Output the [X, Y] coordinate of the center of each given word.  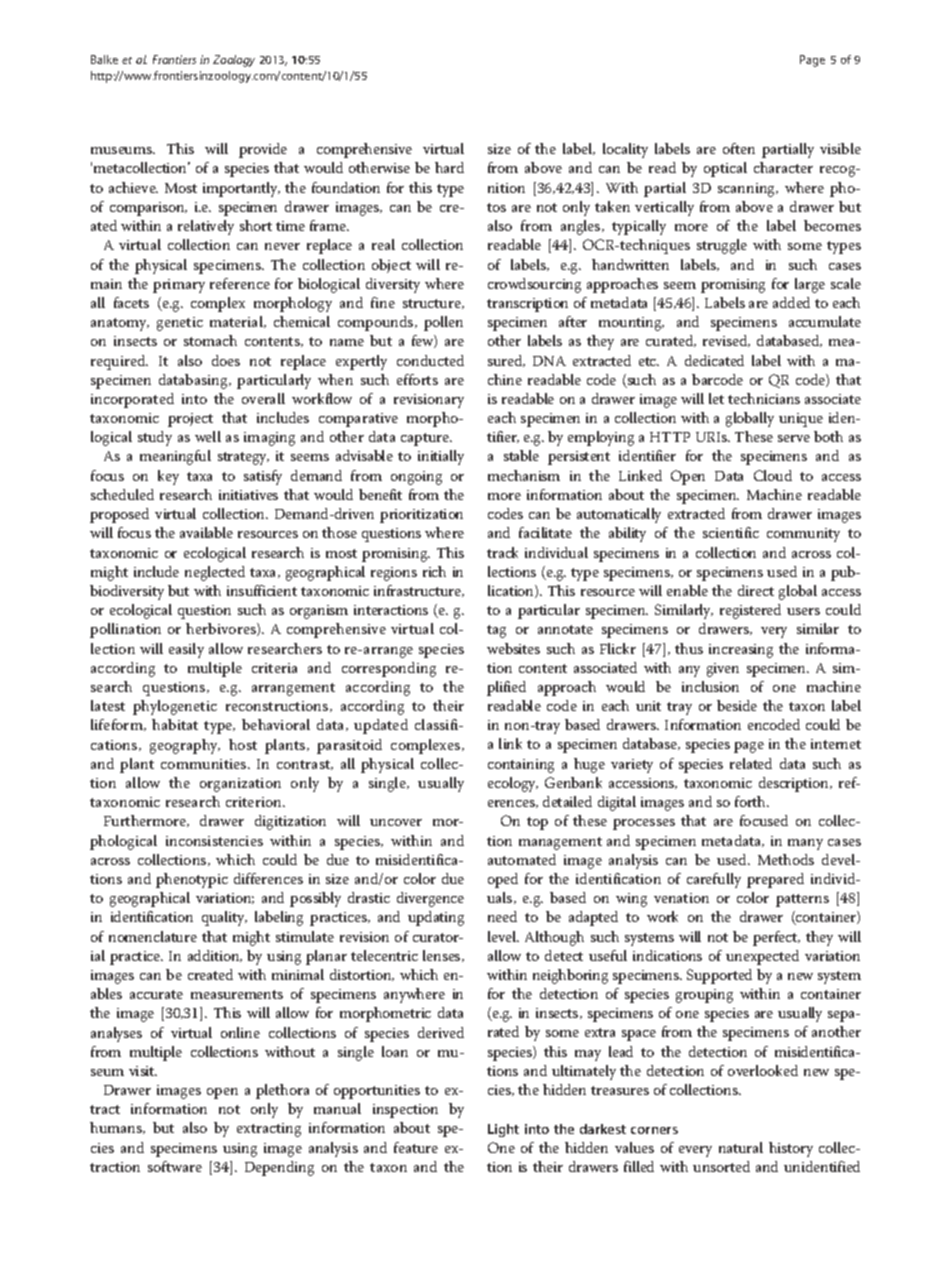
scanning [748, 190]
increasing [741, 651]
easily [186, 650]
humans [117, 1128]
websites [513, 648]
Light [503, 1130]
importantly [241, 189]
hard [449, 167]
